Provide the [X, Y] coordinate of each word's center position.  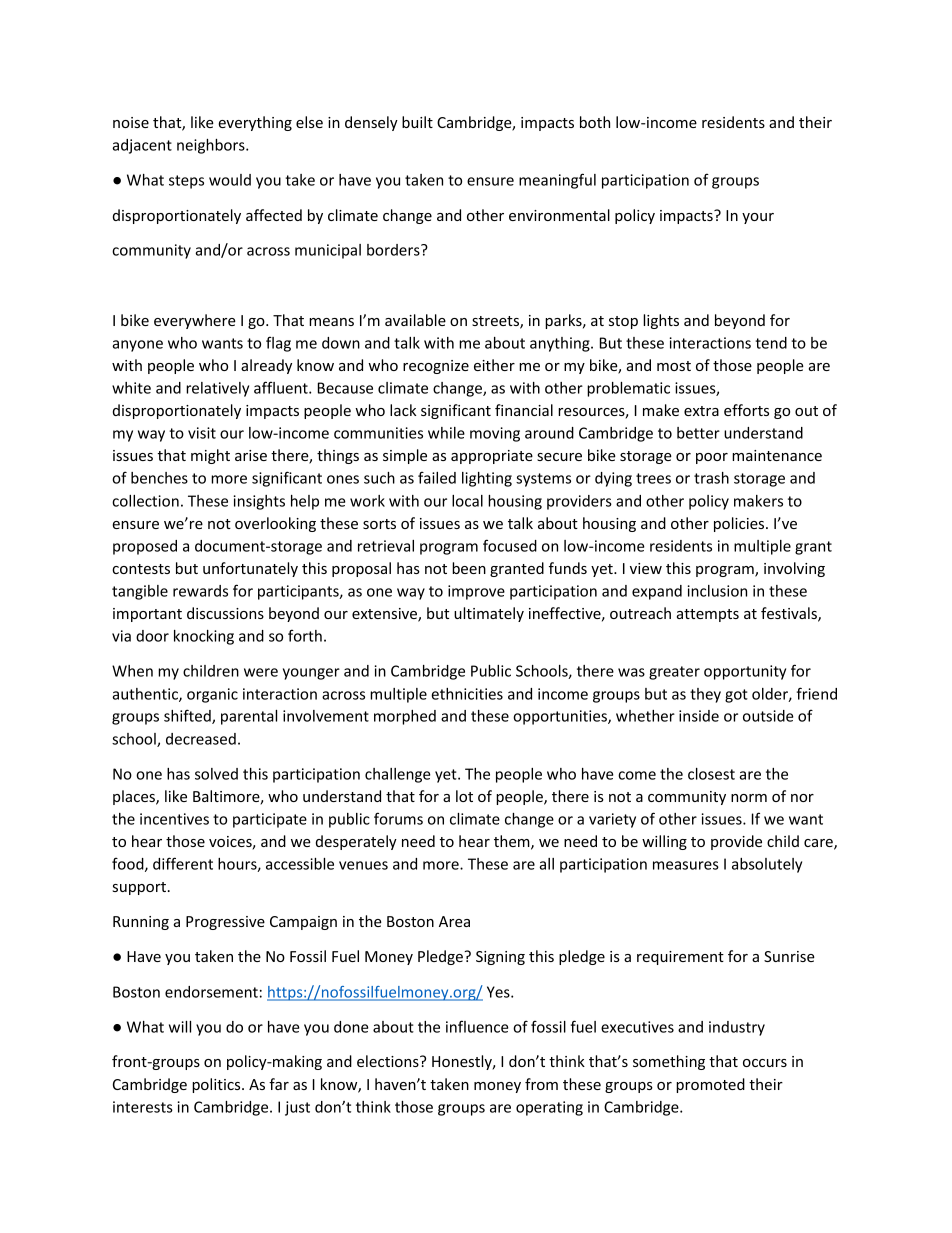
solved [216, 774]
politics [217, 1085]
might [210, 456]
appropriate [492, 457]
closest [711, 774]
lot [464, 796]
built [417, 122]
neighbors [212, 146]
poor [712, 458]
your [758, 218]
